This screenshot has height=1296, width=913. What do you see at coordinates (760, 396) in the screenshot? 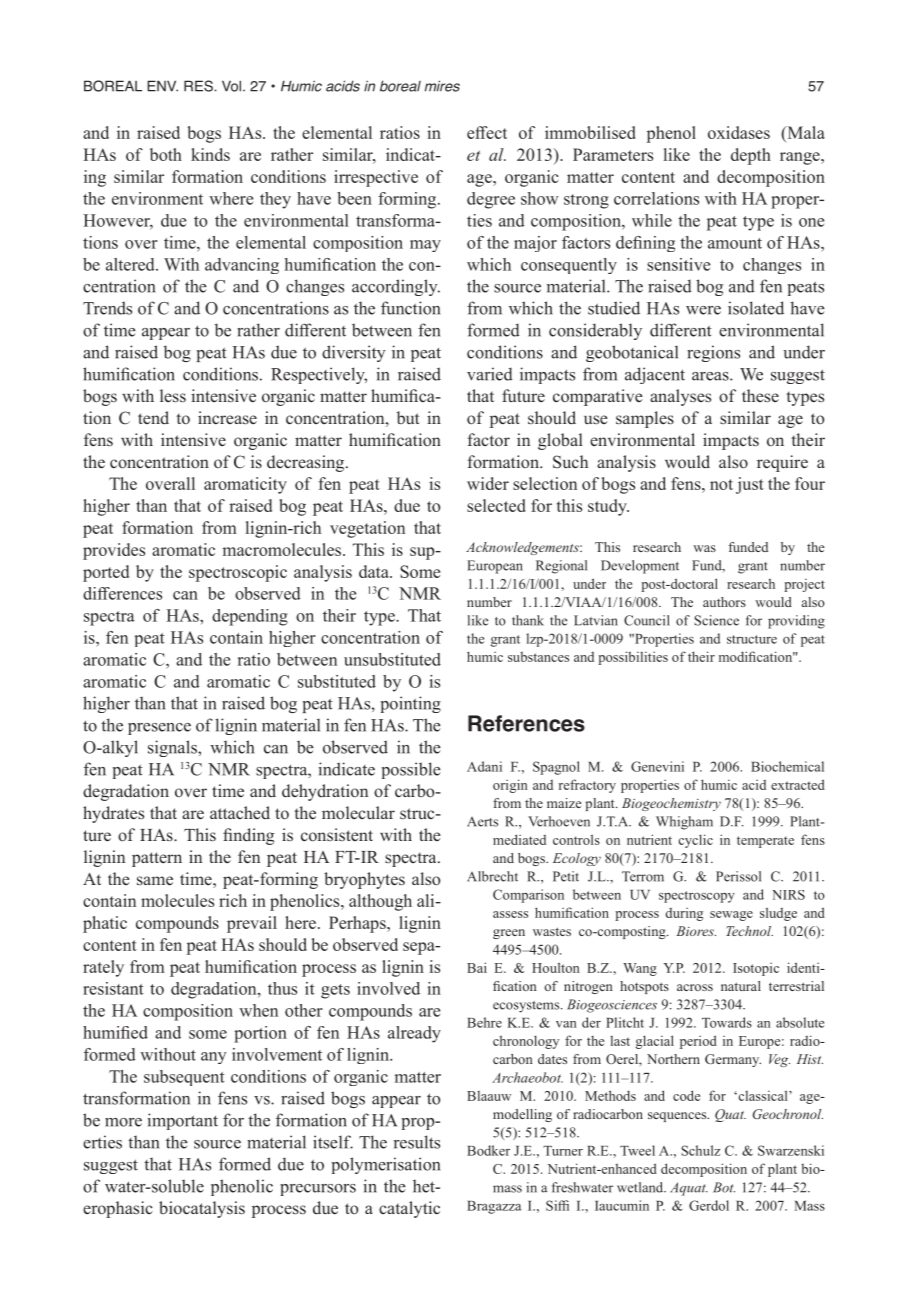
I see `these` at bounding box center [760, 396].
